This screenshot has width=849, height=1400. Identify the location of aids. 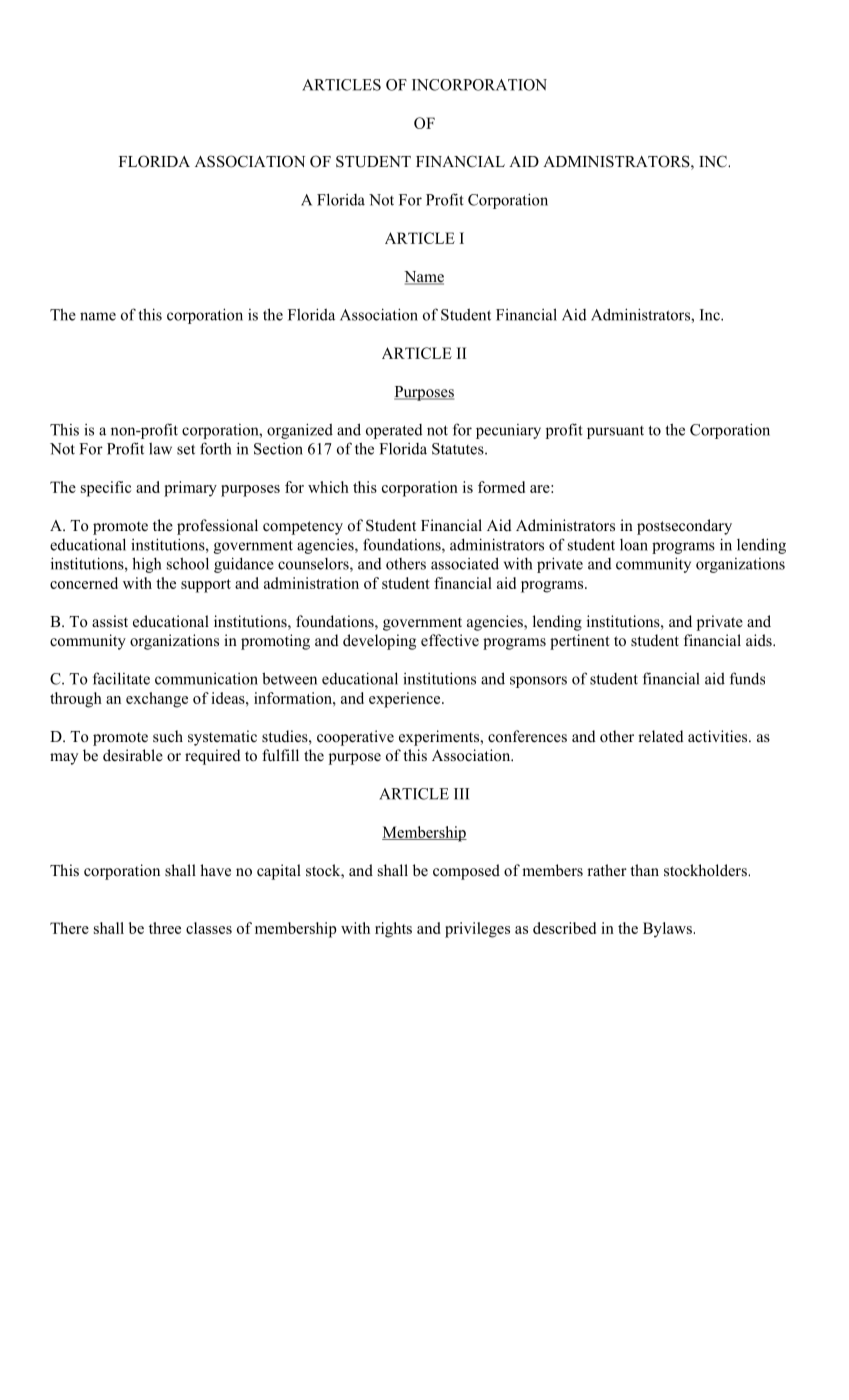
(760, 640).
